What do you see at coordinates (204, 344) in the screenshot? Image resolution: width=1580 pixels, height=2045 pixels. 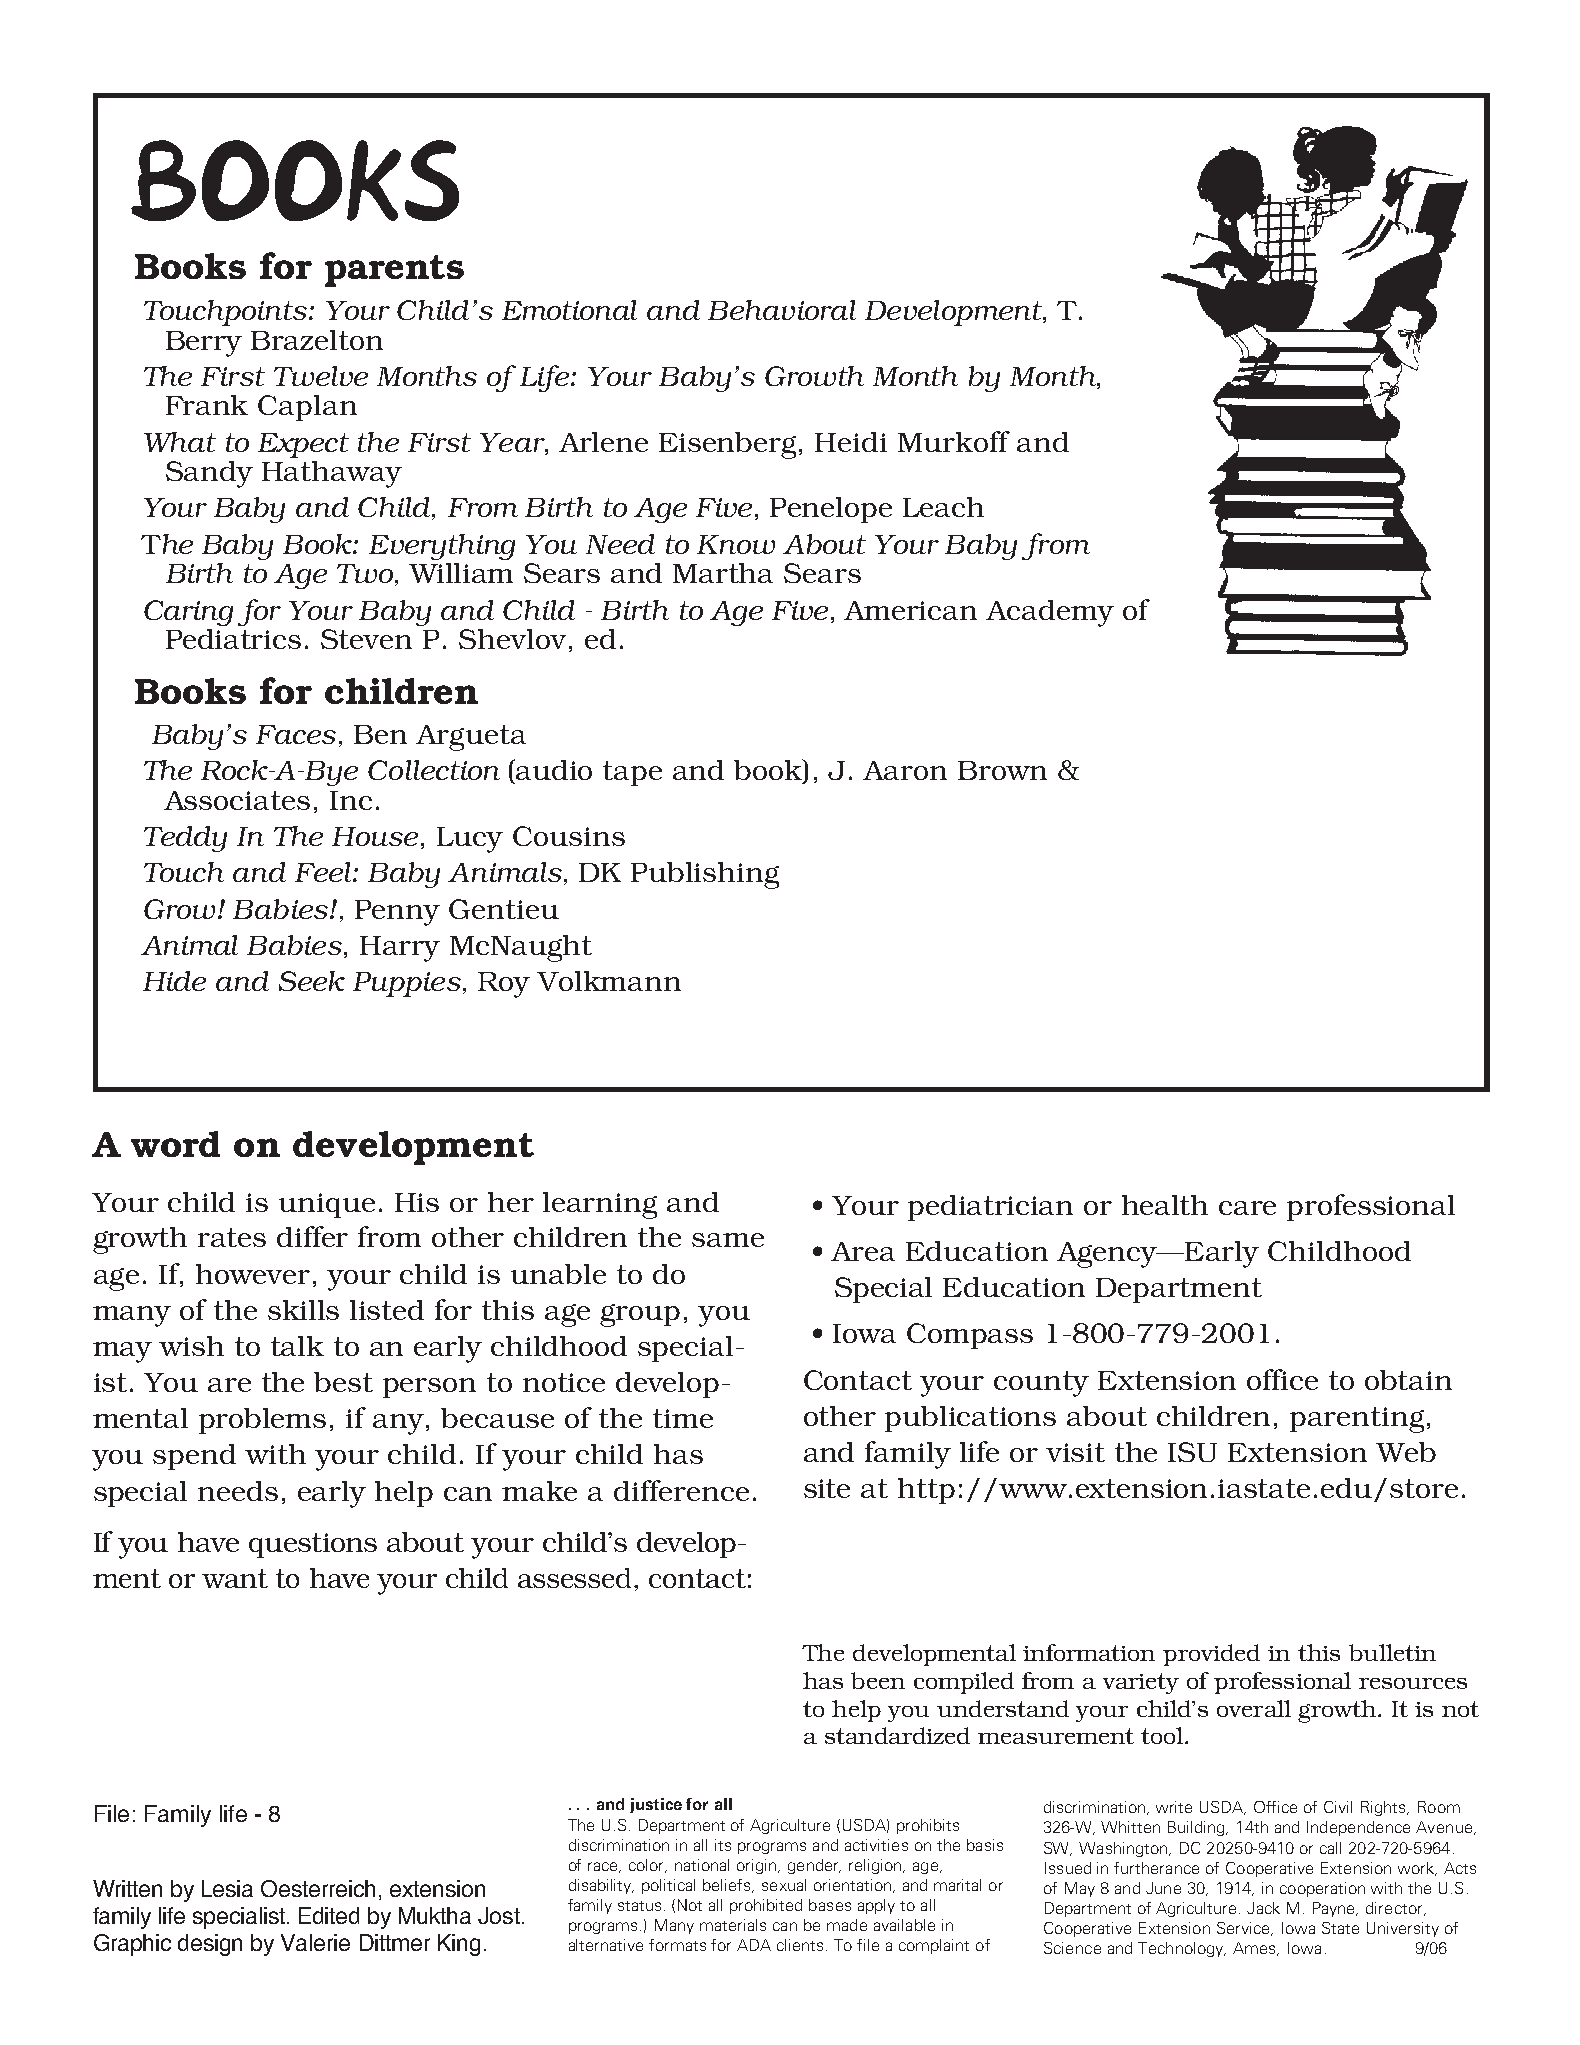 I see `Berry` at bounding box center [204, 344].
